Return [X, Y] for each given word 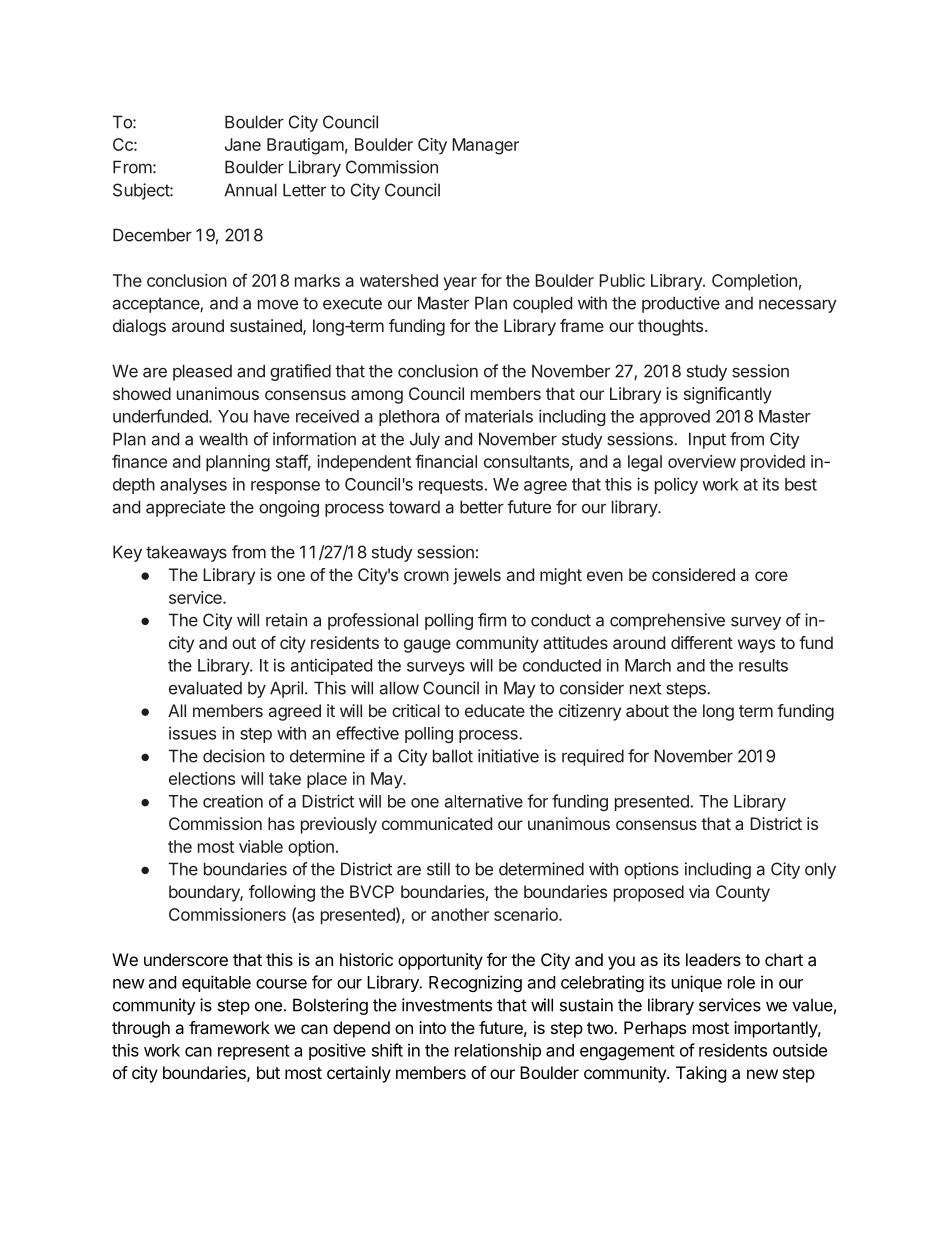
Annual [250, 190]
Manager [485, 146]
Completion [754, 282]
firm [492, 620]
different [702, 642]
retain [286, 620]
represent [254, 1052]
